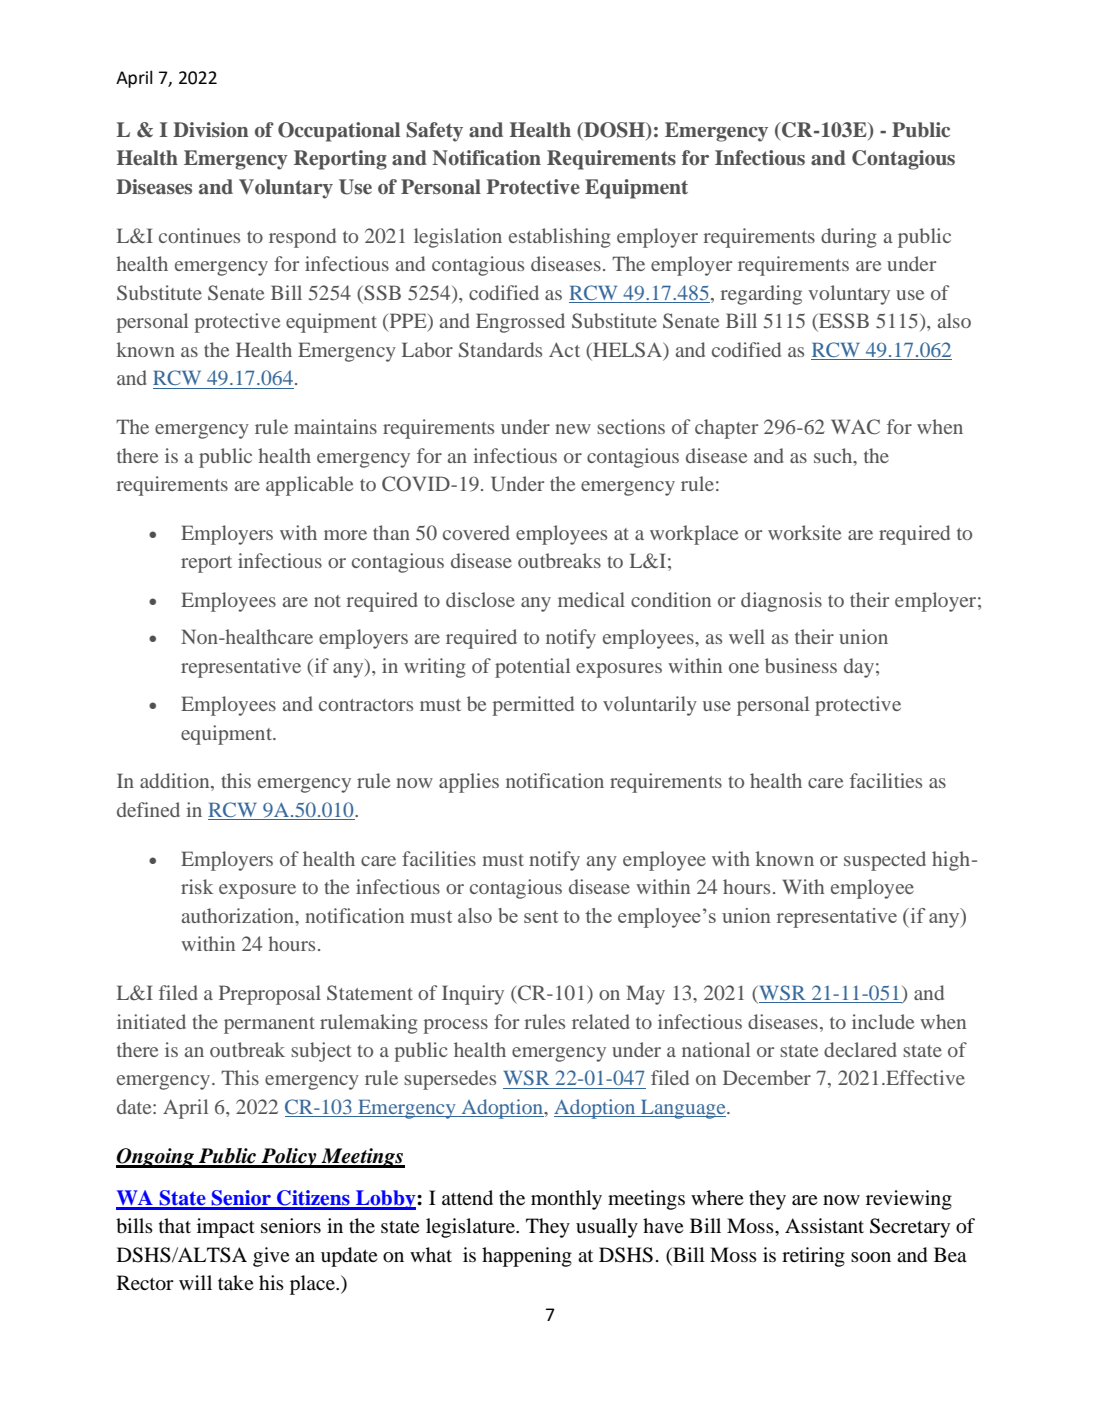 This screenshot has width=1100, height=1424. Describe the element at coordinates (366, 705) in the screenshot. I see `contractors` at that location.
